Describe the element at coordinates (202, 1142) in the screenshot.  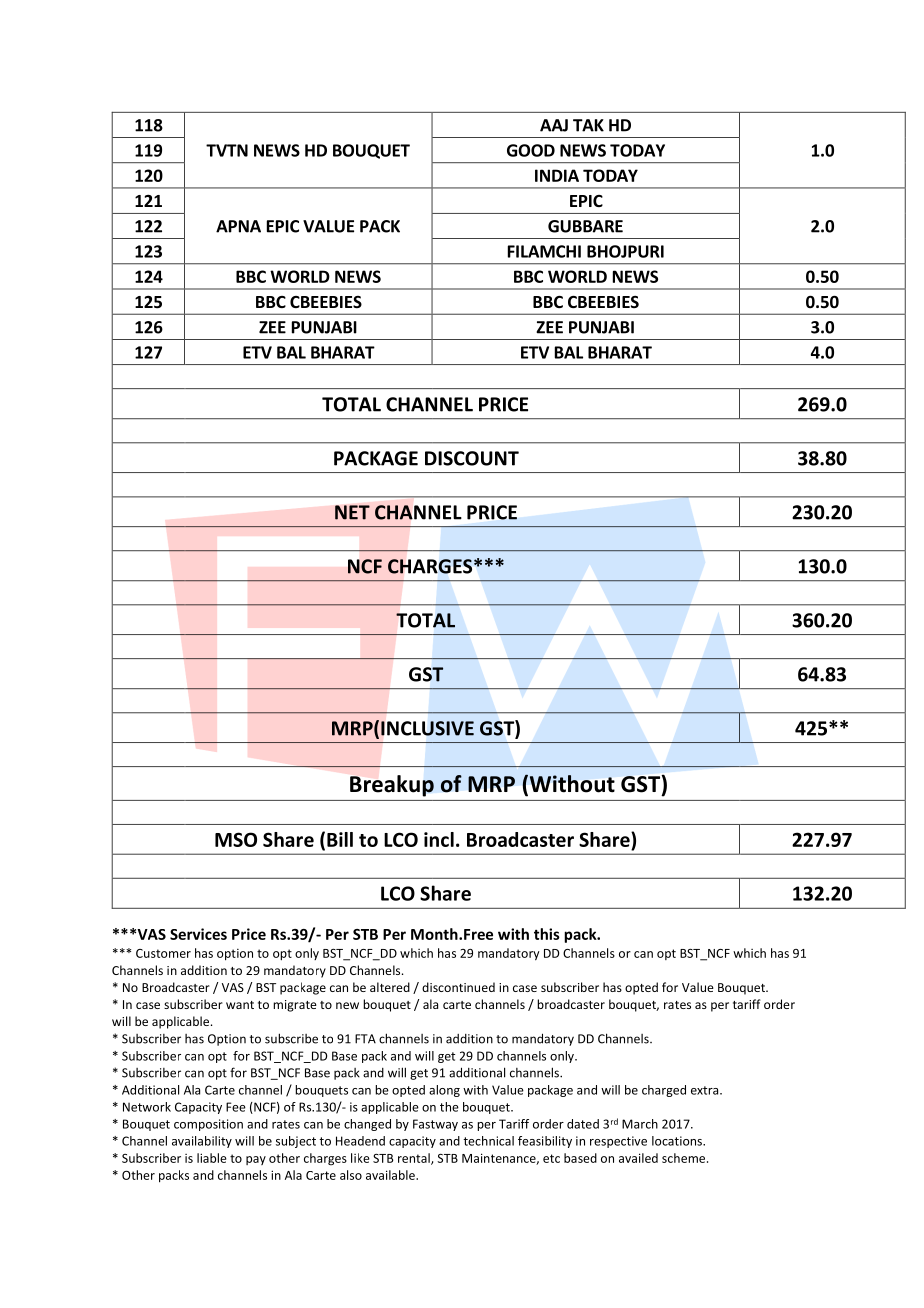
I see `availability` at that location.
